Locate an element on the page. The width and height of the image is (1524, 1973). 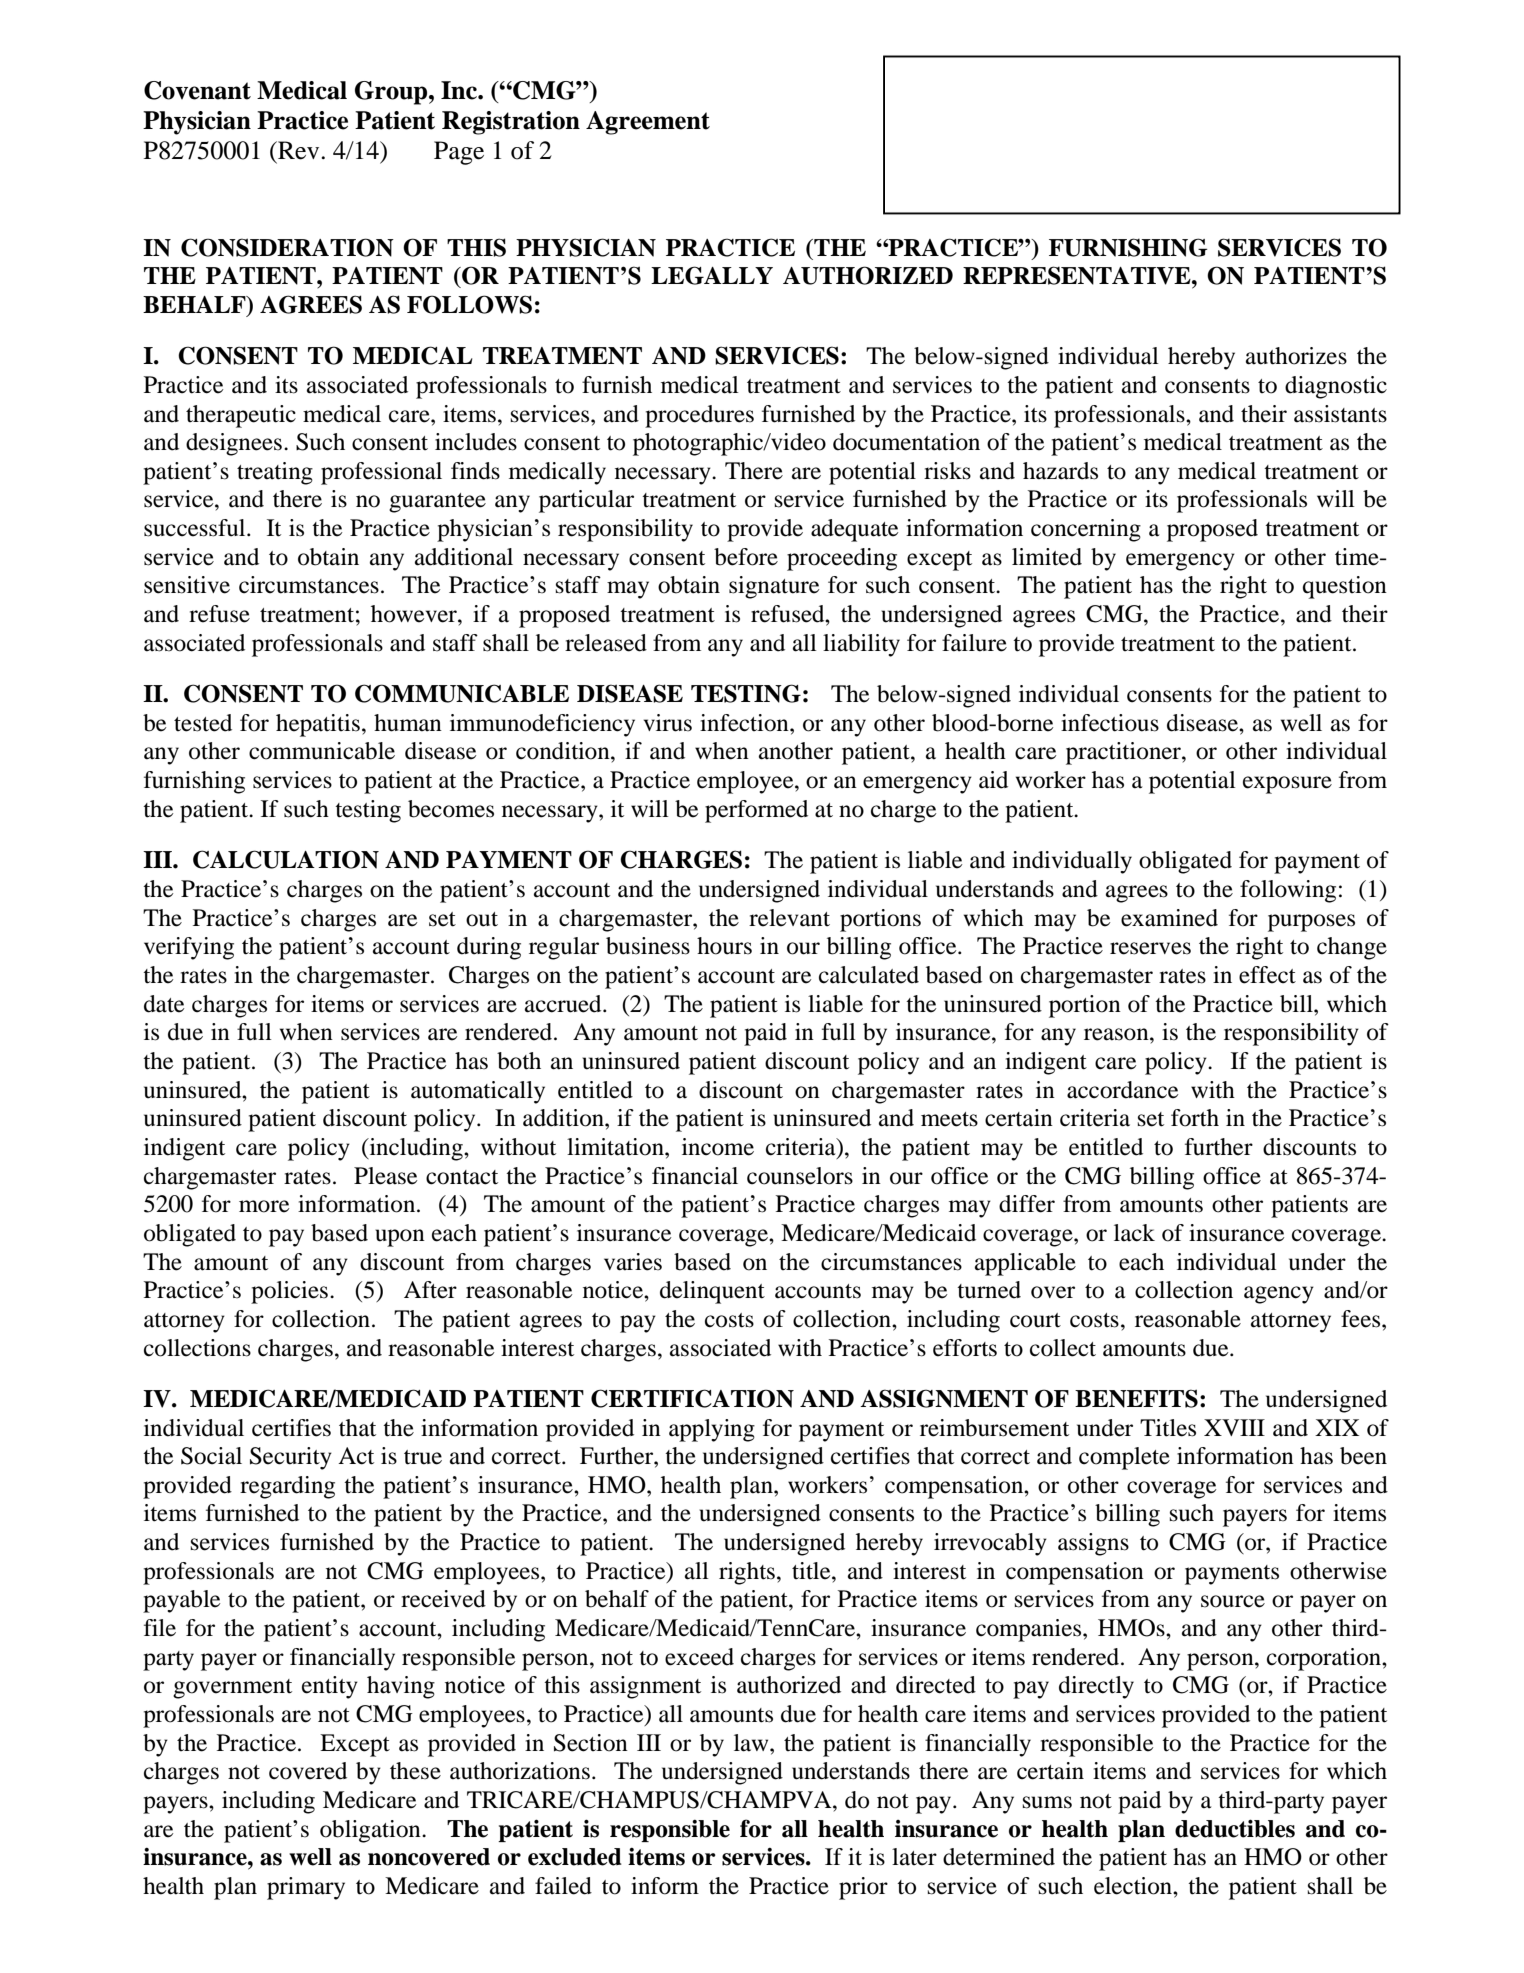
applying is located at coordinates (712, 1430).
